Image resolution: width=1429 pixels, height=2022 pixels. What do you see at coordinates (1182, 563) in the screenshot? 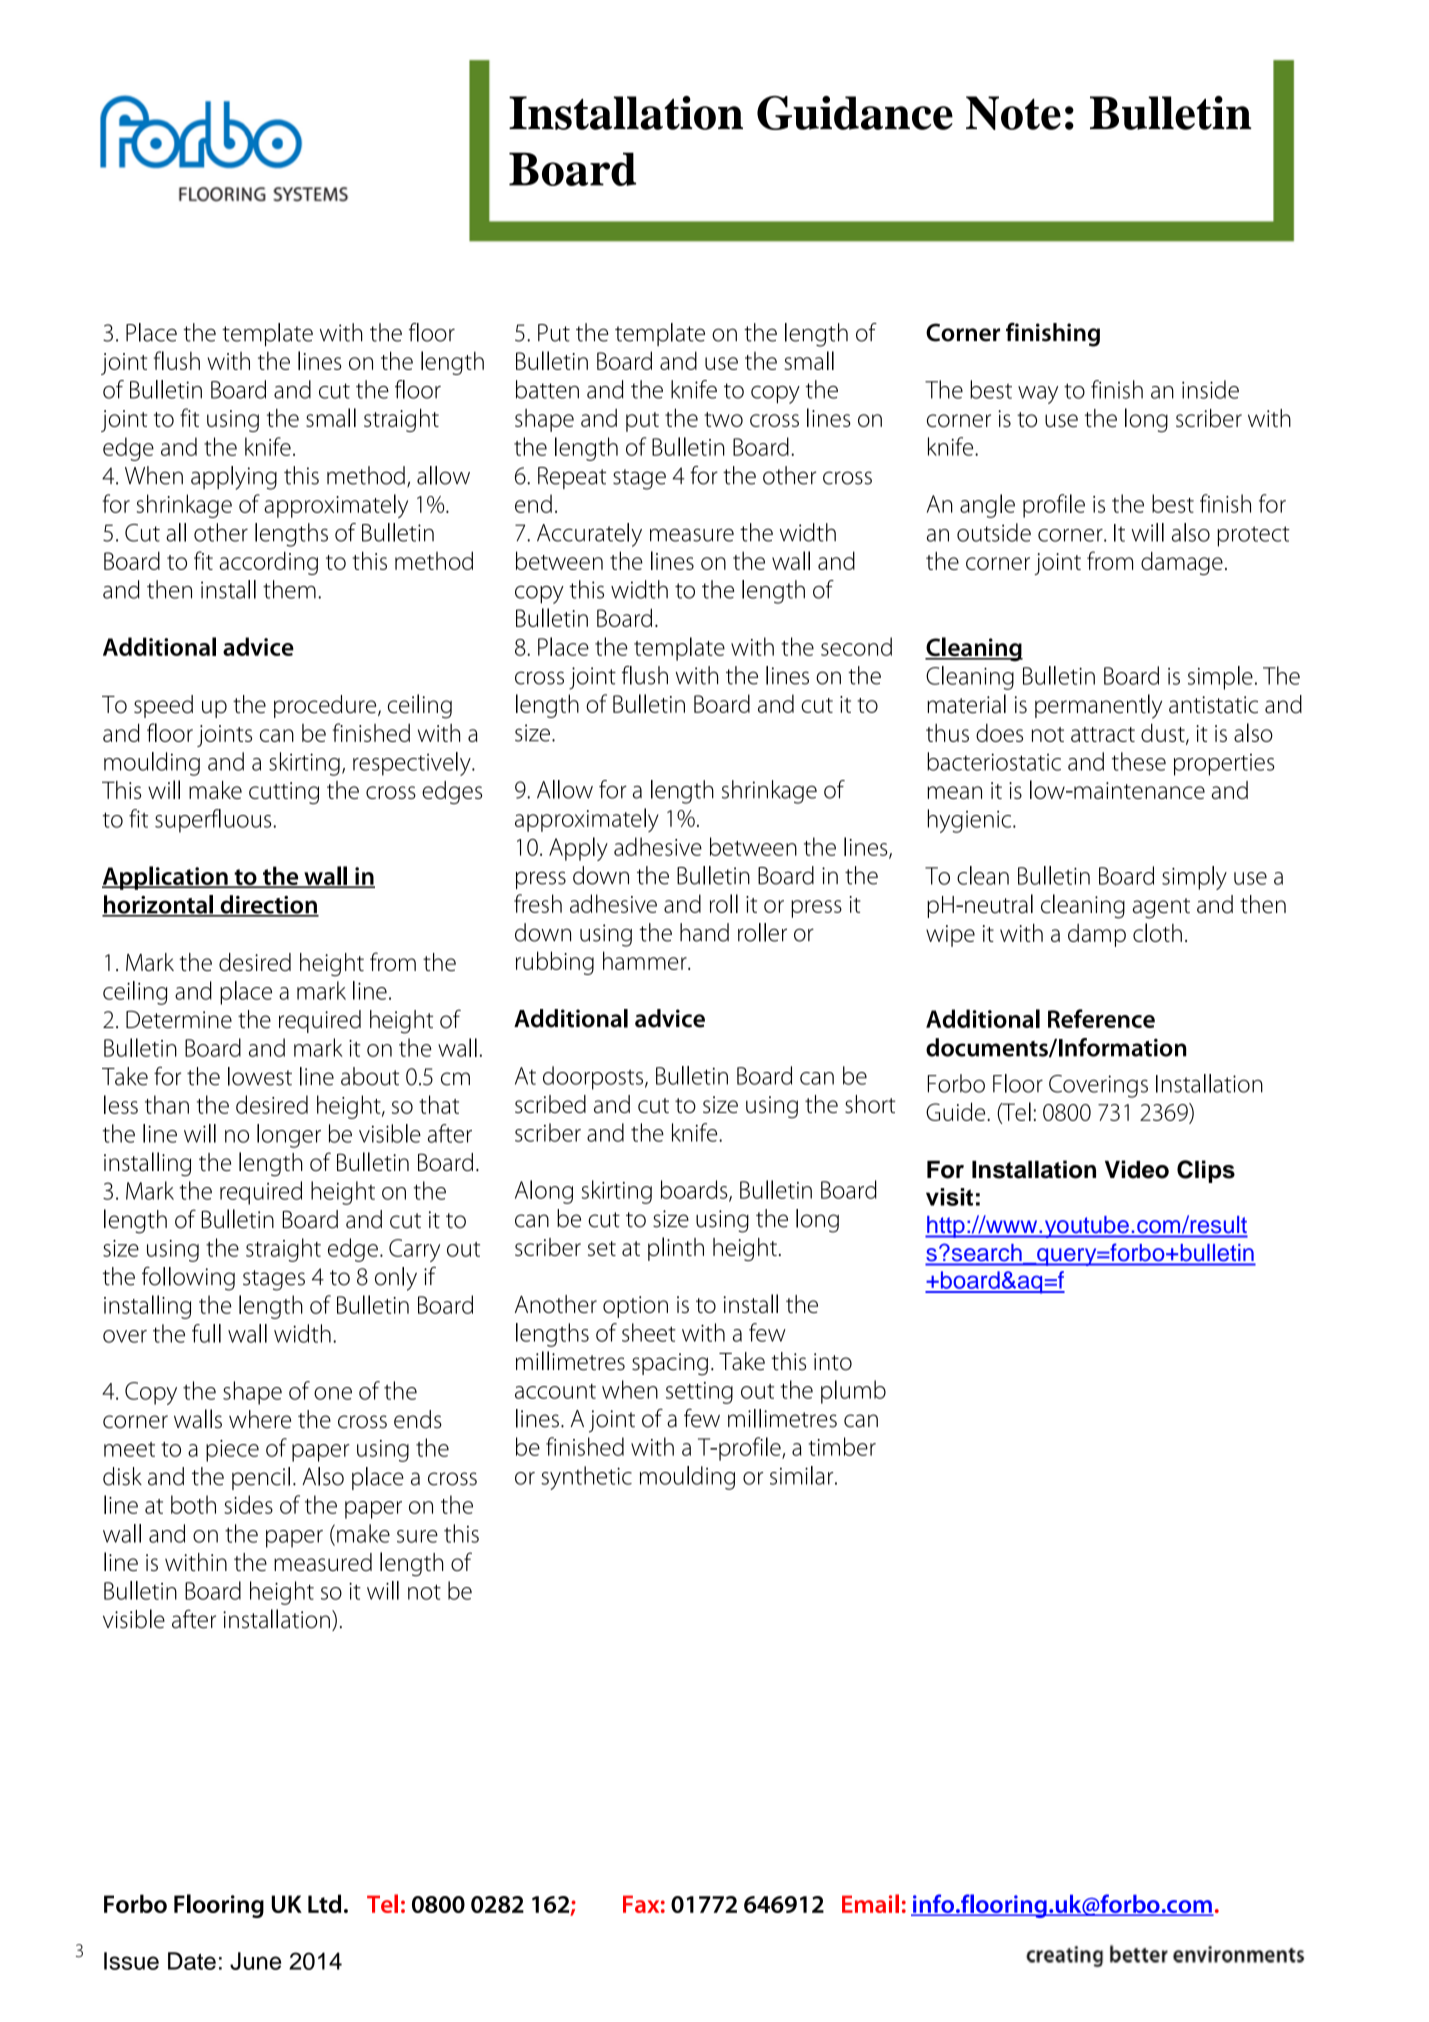
I see `damage` at bounding box center [1182, 563].
